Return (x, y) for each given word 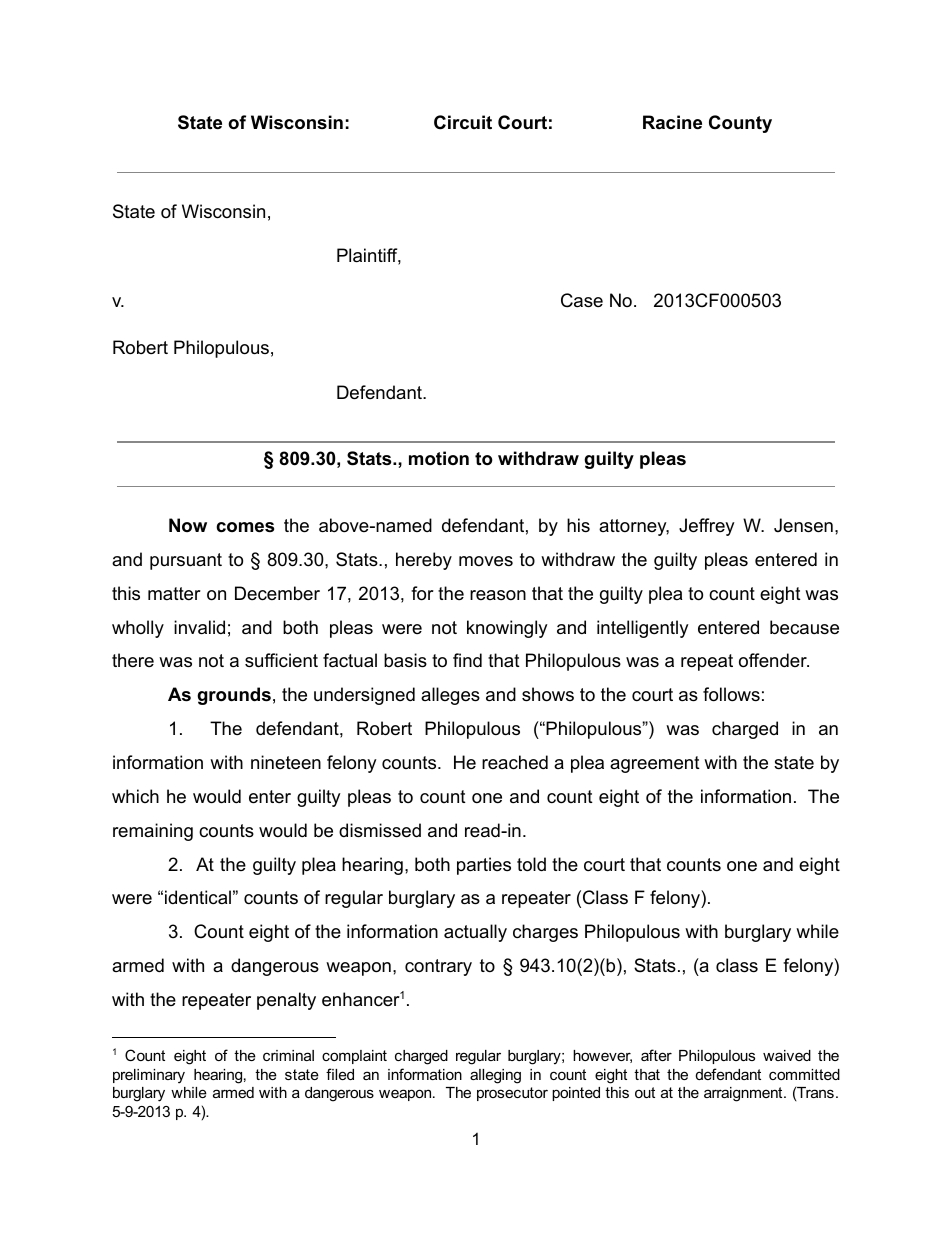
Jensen (803, 525)
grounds (234, 696)
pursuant (186, 561)
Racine (672, 122)
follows (731, 694)
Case (582, 300)
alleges (450, 696)
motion (439, 458)
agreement (655, 764)
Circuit (463, 122)
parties (484, 866)
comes (245, 527)
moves (486, 561)
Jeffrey (707, 527)
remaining (153, 832)
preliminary (149, 1076)
